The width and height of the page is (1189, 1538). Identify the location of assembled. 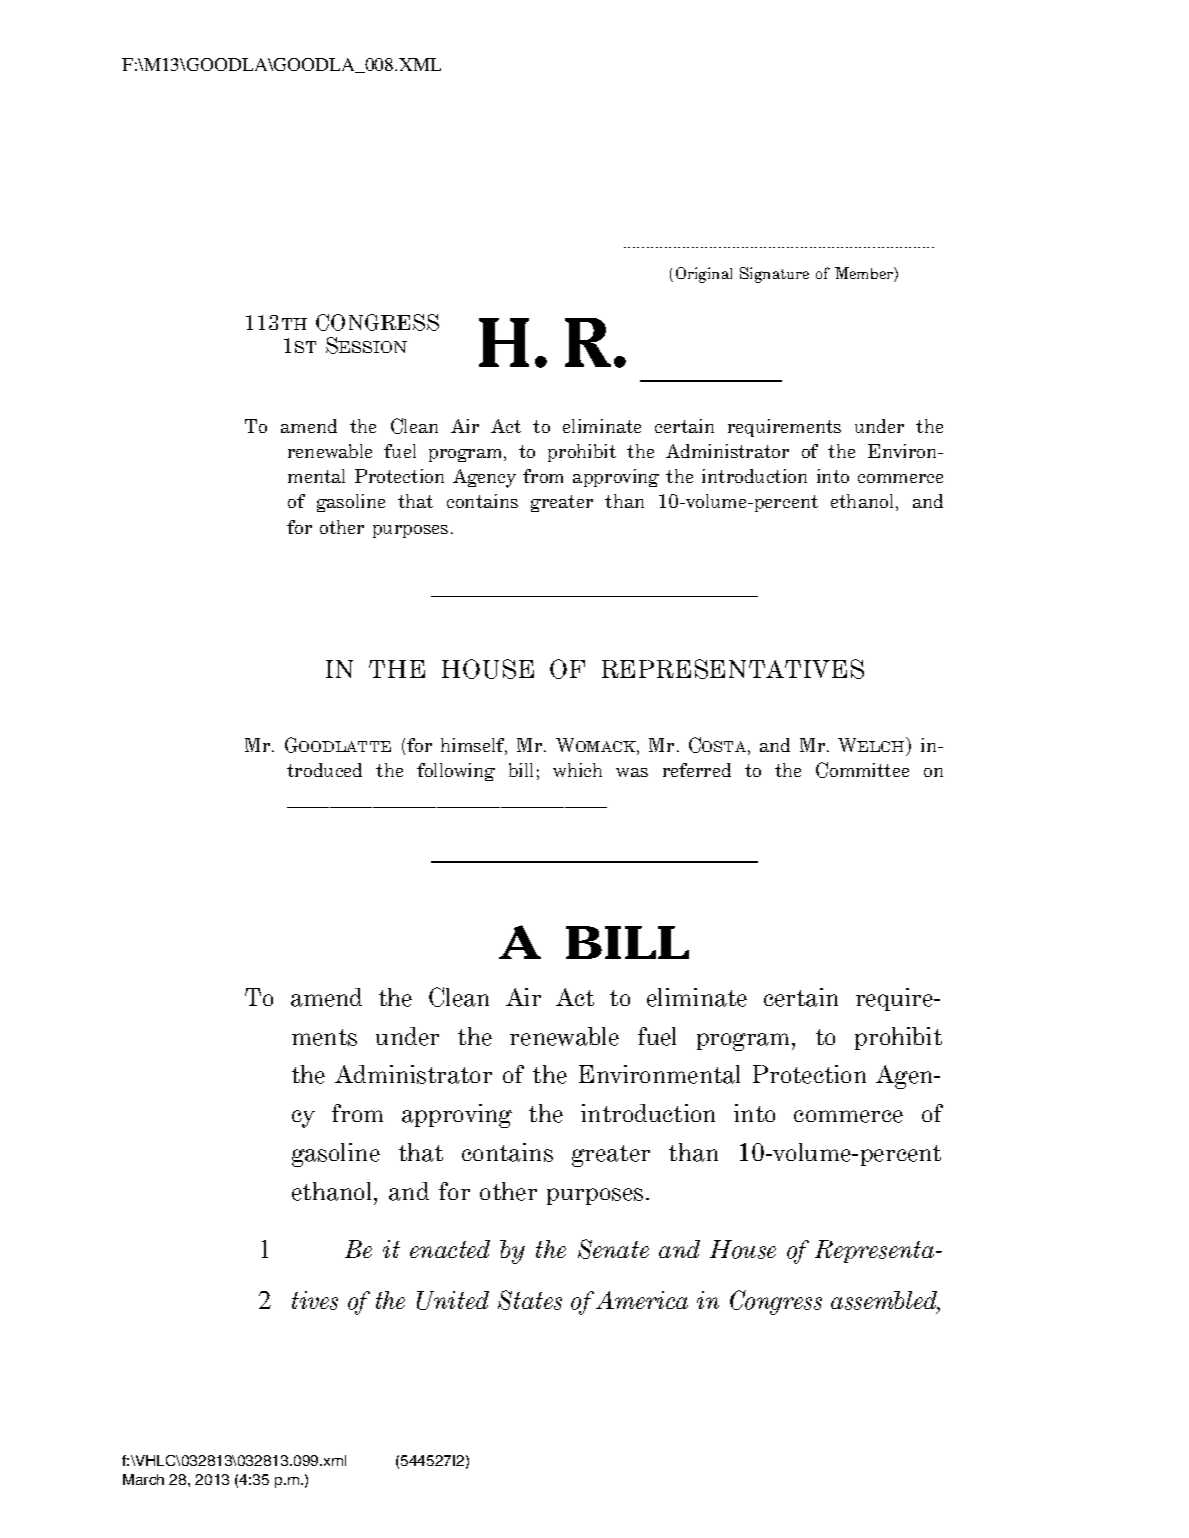
(885, 1301).
